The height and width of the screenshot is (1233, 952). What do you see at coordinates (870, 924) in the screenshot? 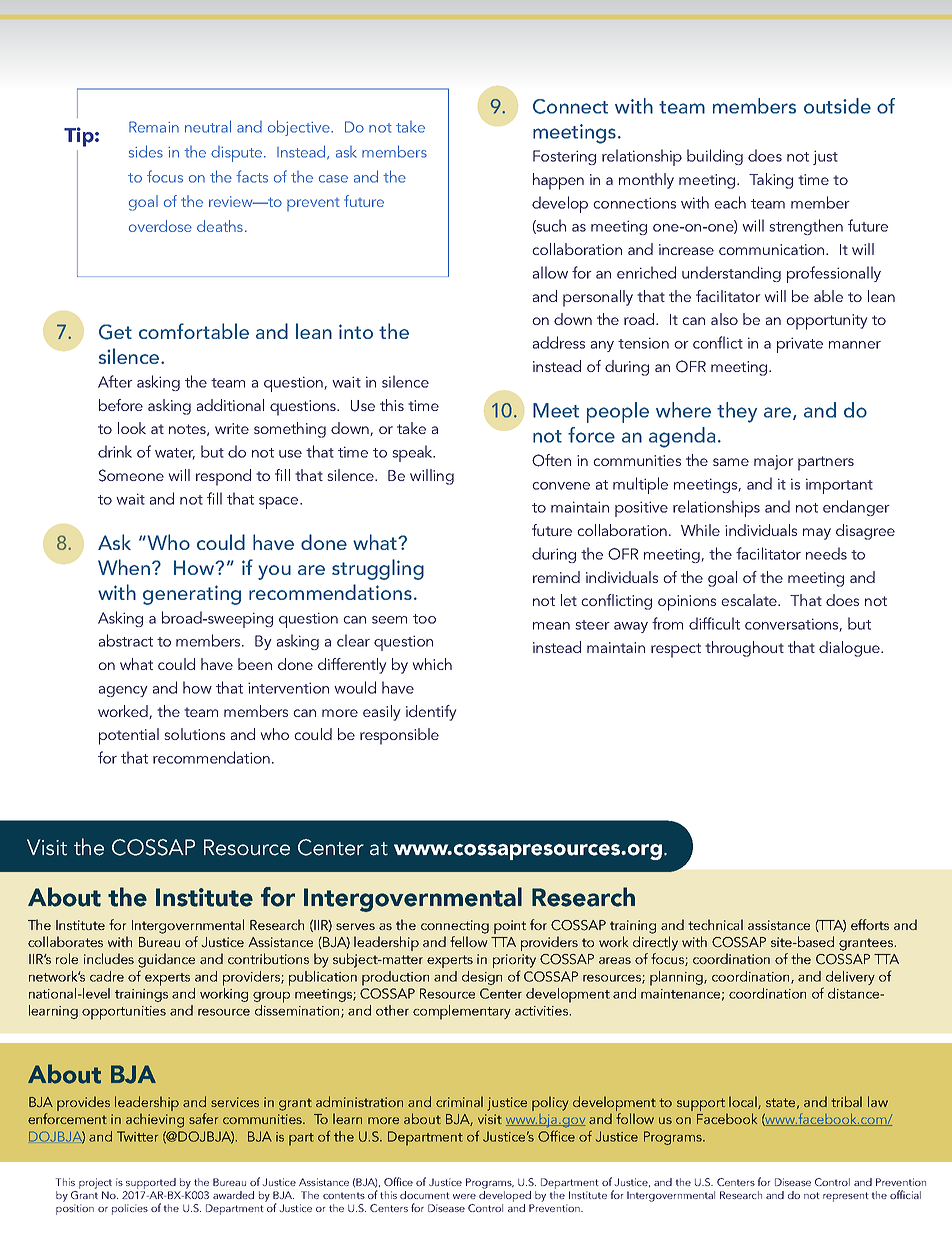
I see `efforts` at bounding box center [870, 924].
